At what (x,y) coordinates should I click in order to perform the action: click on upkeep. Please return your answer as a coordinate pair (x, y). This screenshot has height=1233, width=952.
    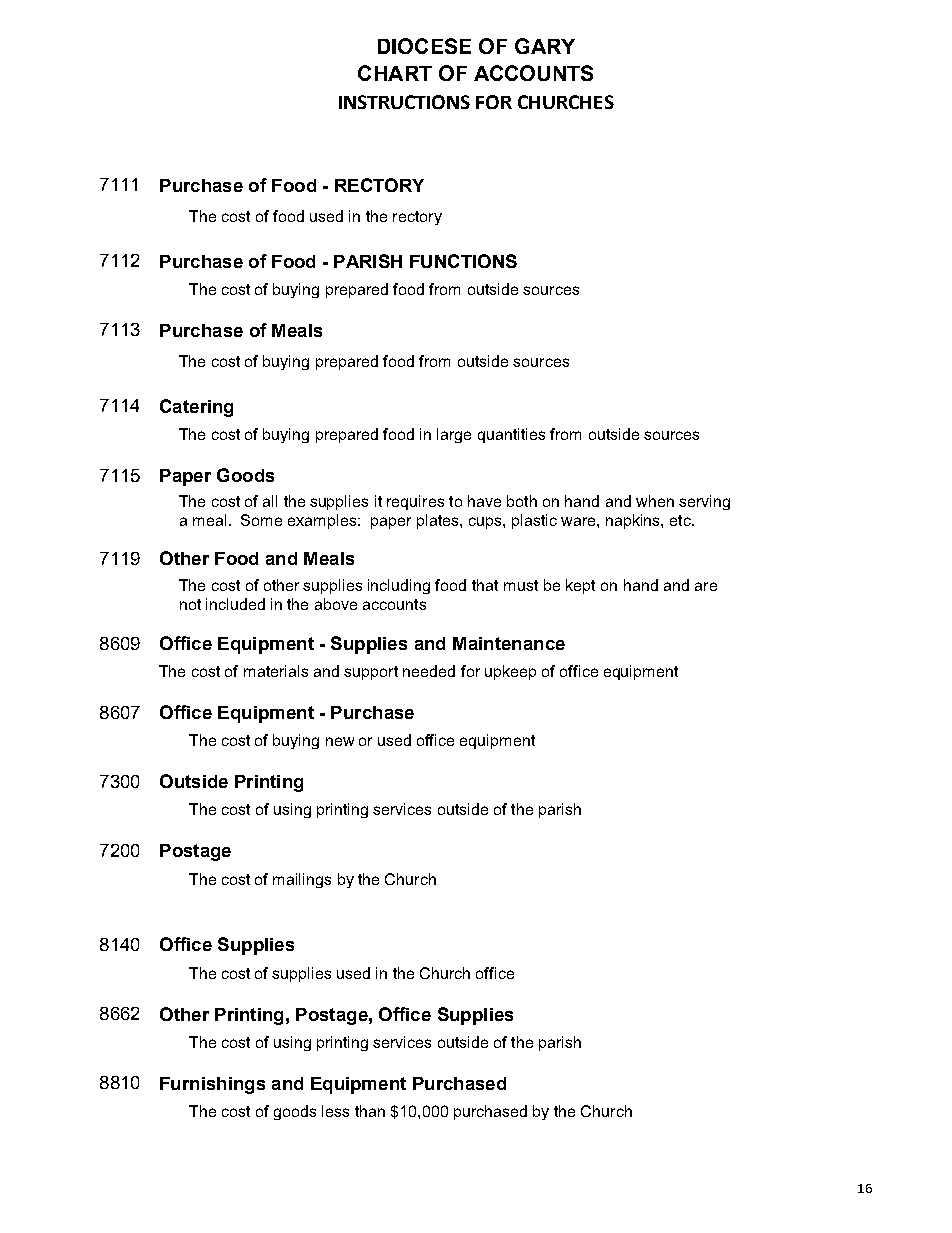
    Looking at the image, I should click on (510, 672).
